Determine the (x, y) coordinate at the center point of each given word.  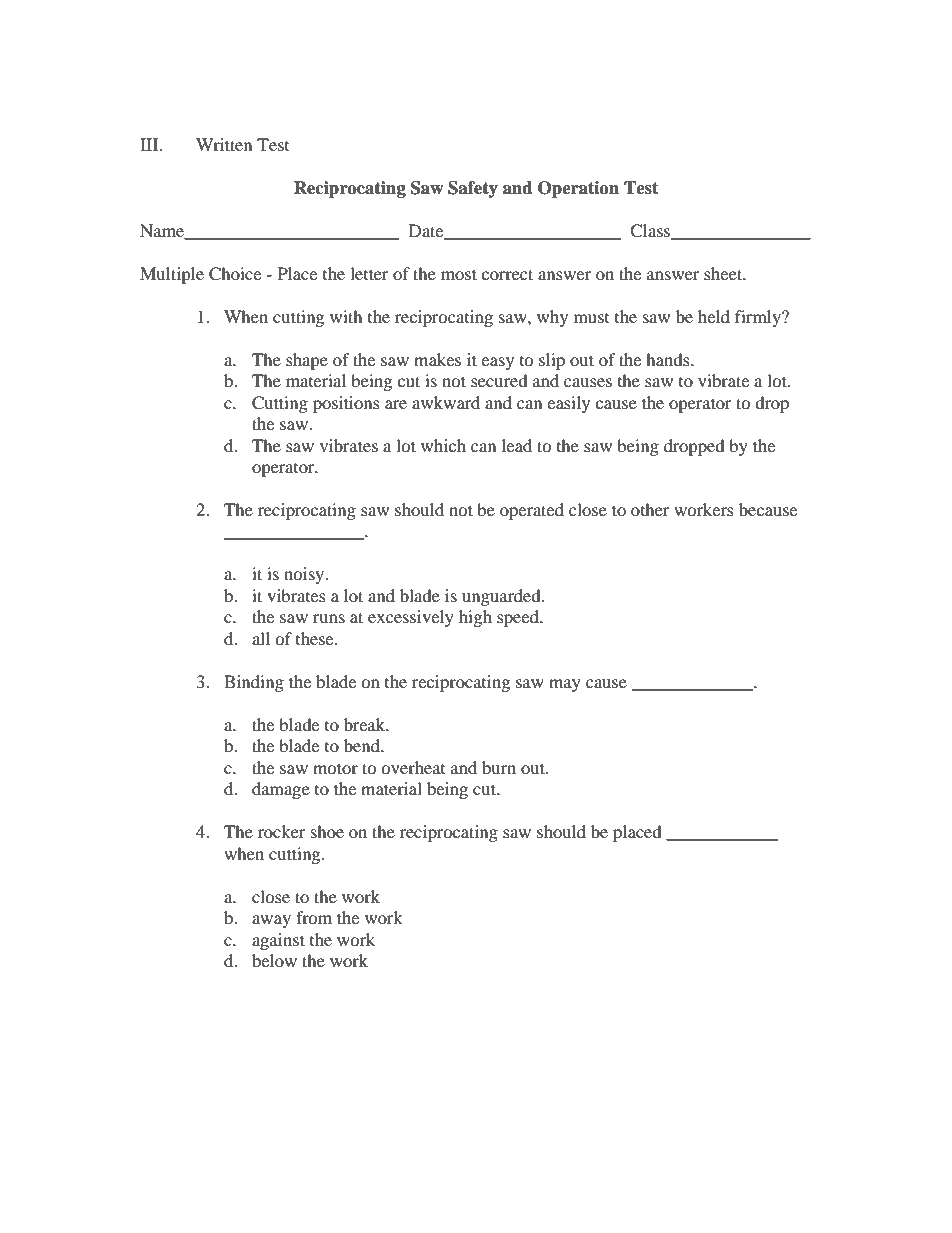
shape (307, 361)
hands (669, 359)
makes (437, 359)
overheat (413, 767)
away (271, 921)
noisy (305, 575)
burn (499, 767)
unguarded (502, 597)
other (650, 509)
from (314, 917)
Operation (578, 189)
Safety (473, 189)
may (565, 685)
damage (281, 790)
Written (224, 144)
